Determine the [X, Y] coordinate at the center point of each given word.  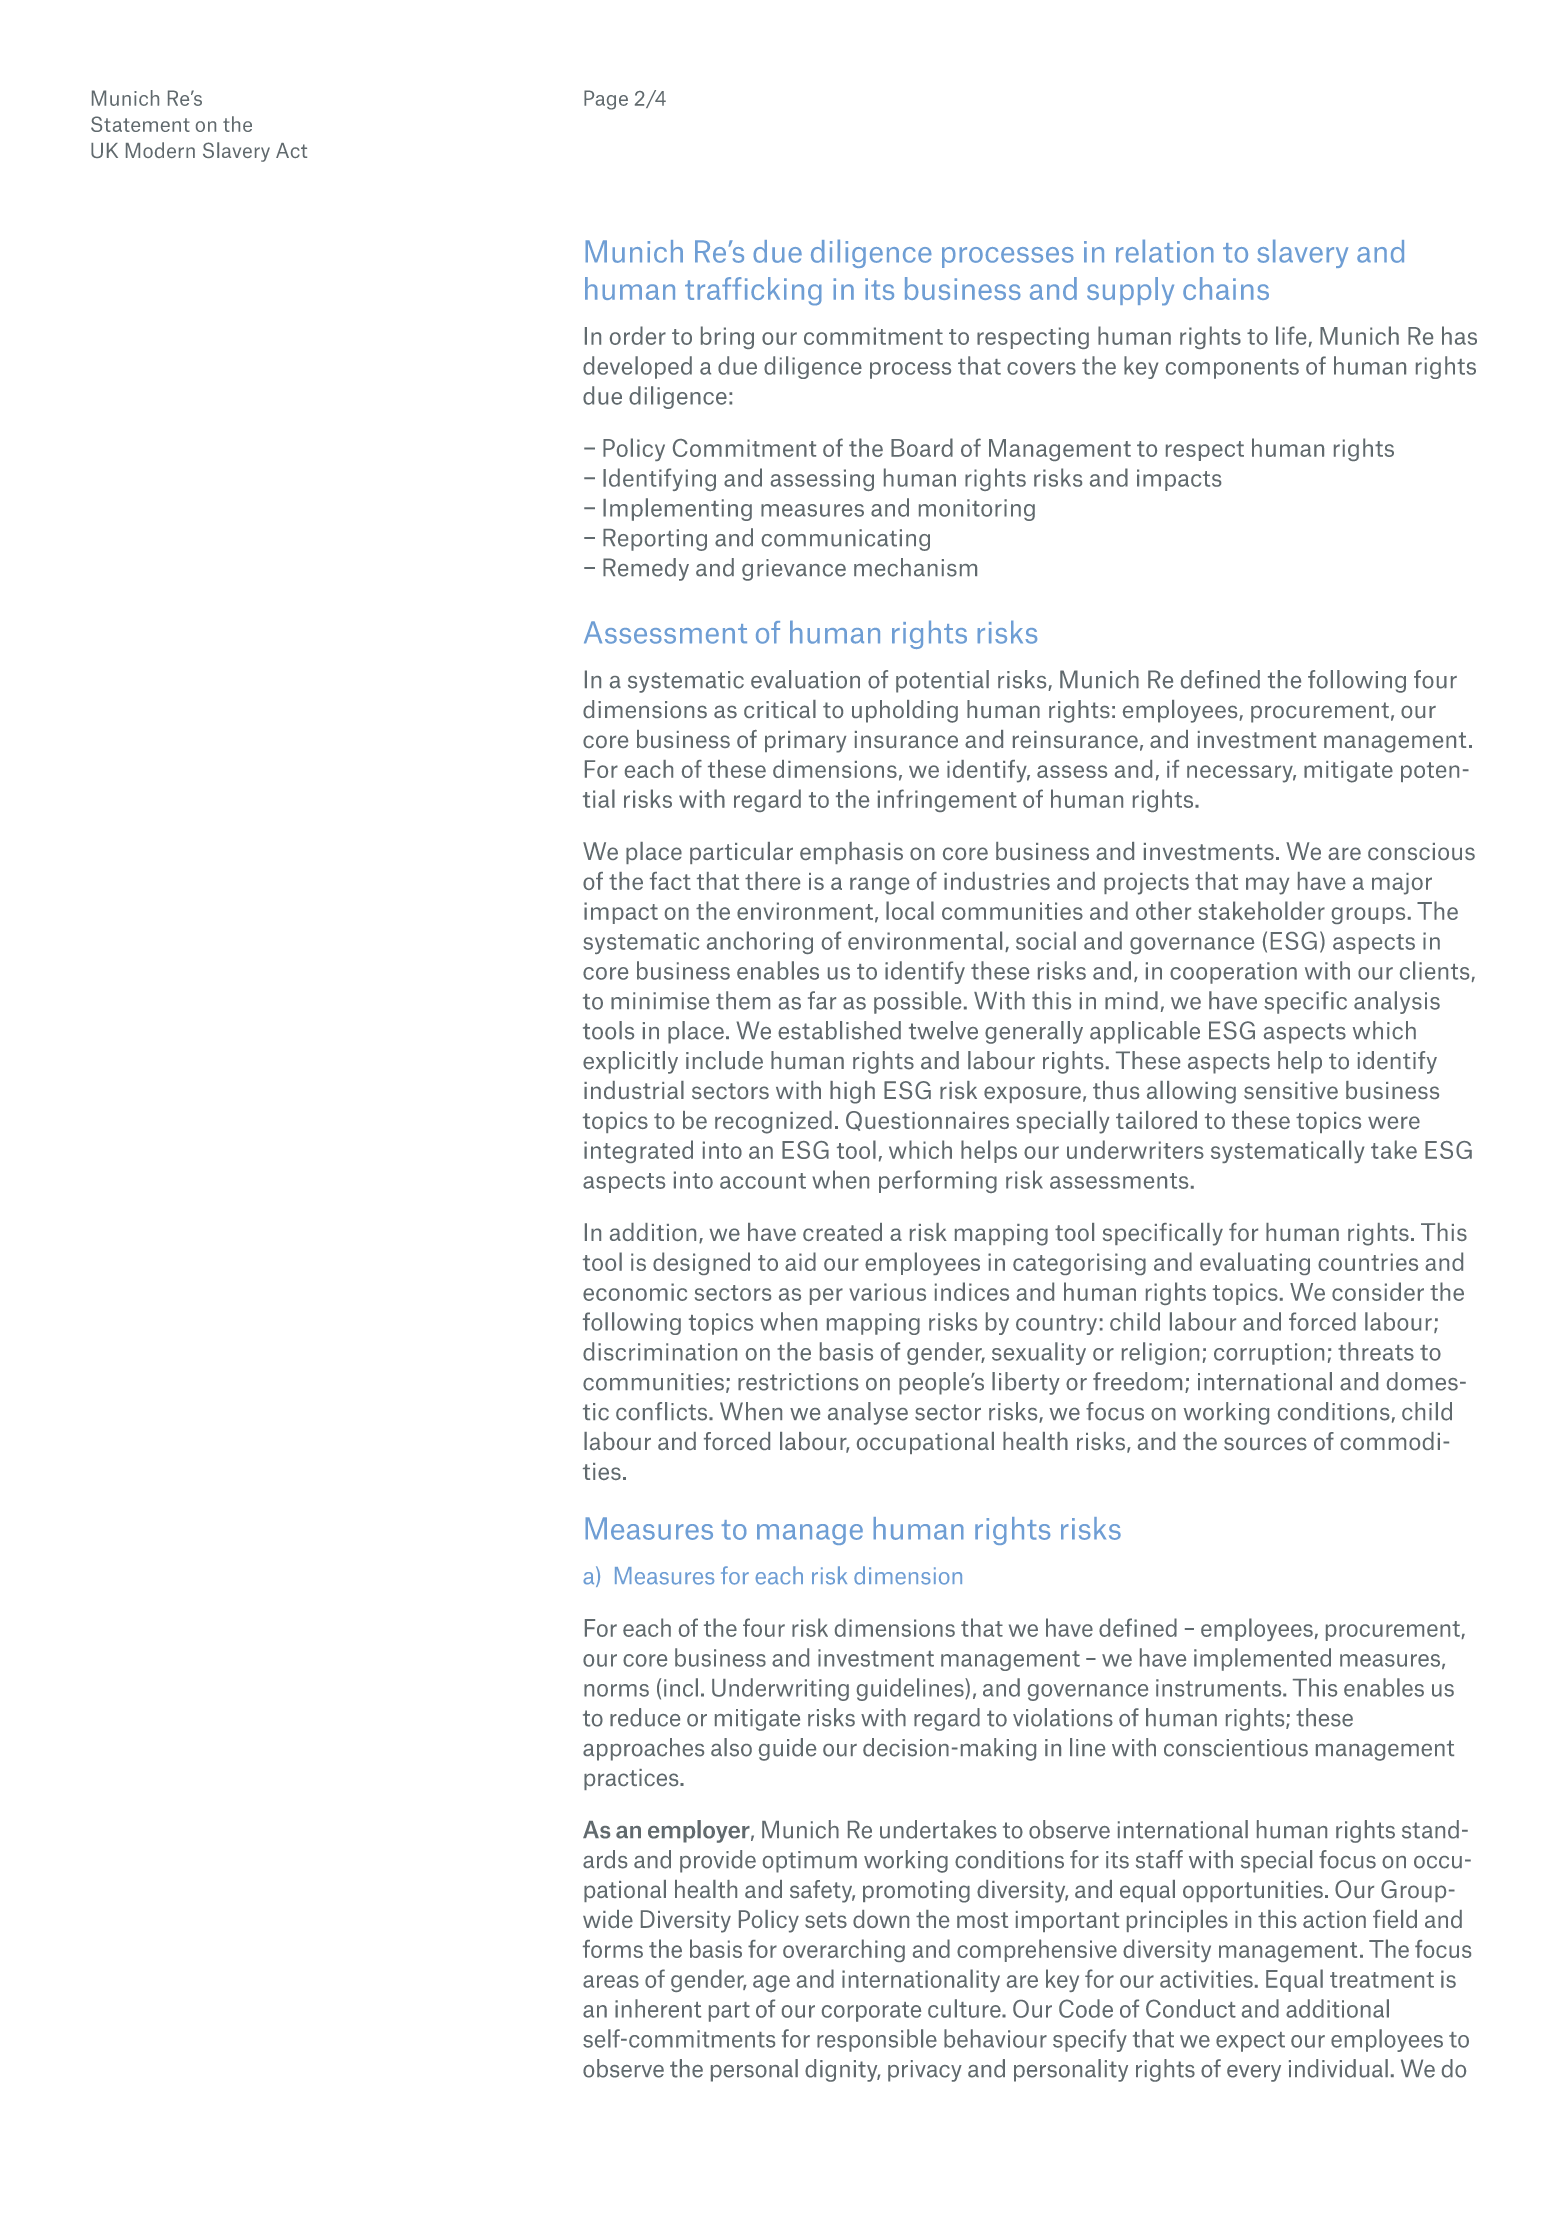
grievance [794, 570]
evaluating [1255, 1263]
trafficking [753, 291]
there [772, 881]
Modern [160, 150]
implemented [1262, 1659]
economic [635, 1292]
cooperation [1233, 973]
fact [670, 881]
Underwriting [780, 1689]
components [1232, 369]
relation [1164, 251]
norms [616, 1690]
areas [611, 1981]
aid [800, 1261]
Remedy [646, 569]
